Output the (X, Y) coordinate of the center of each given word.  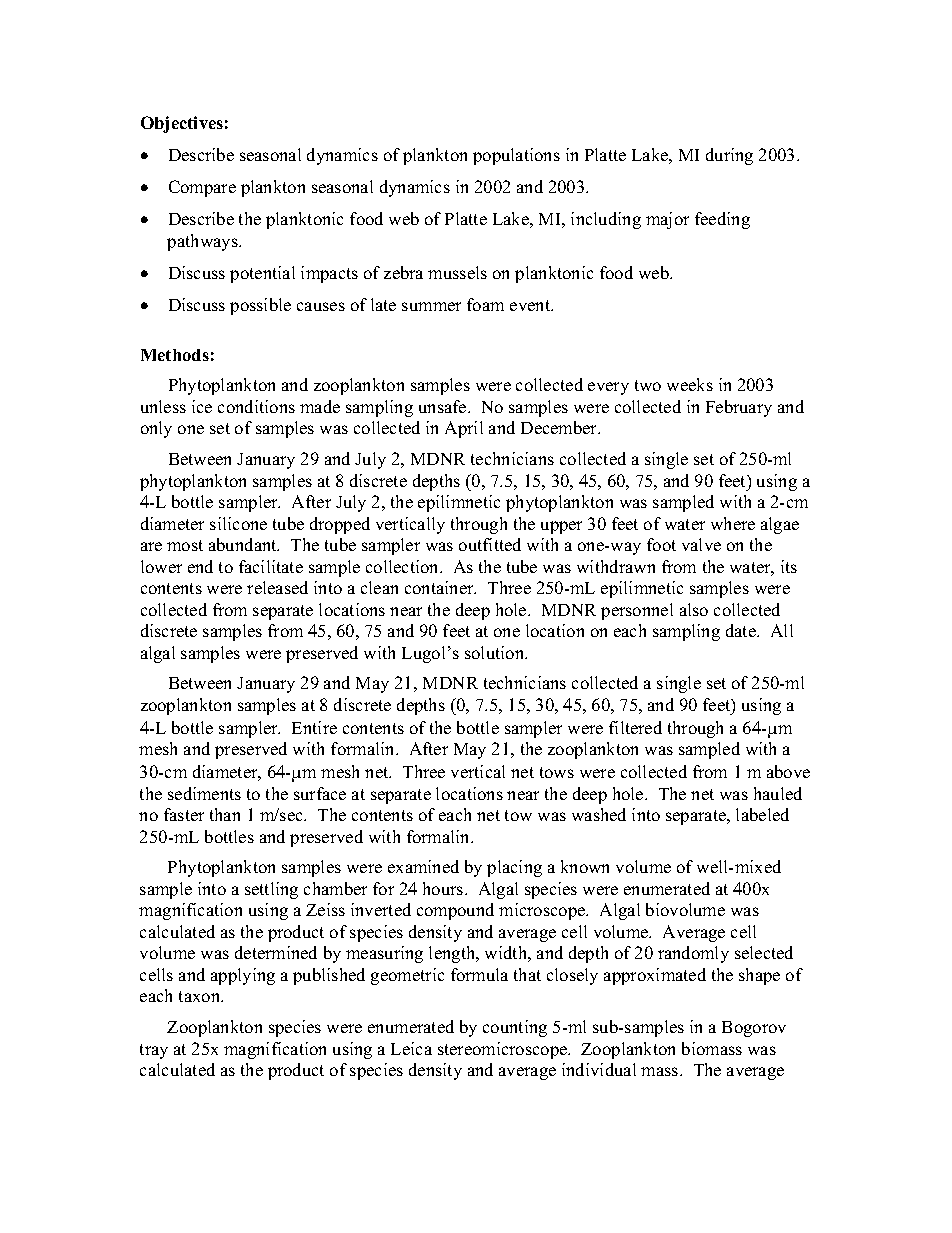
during (729, 156)
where (733, 523)
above (788, 771)
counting (515, 1028)
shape (759, 976)
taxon (201, 996)
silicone (238, 523)
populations (516, 156)
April (464, 429)
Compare (202, 188)
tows (557, 772)
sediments (204, 793)
